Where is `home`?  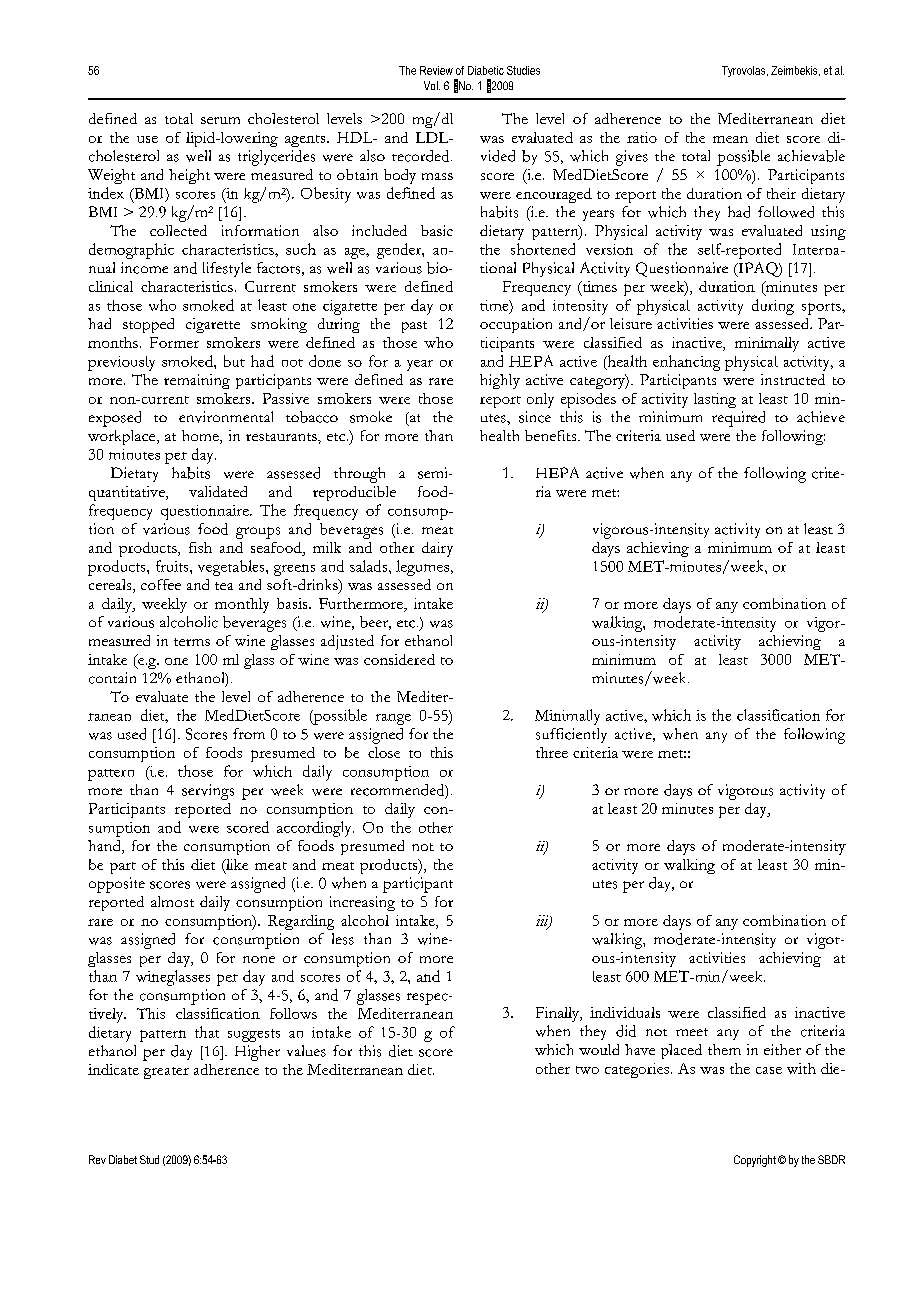
home is located at coordinates (201, 437).
